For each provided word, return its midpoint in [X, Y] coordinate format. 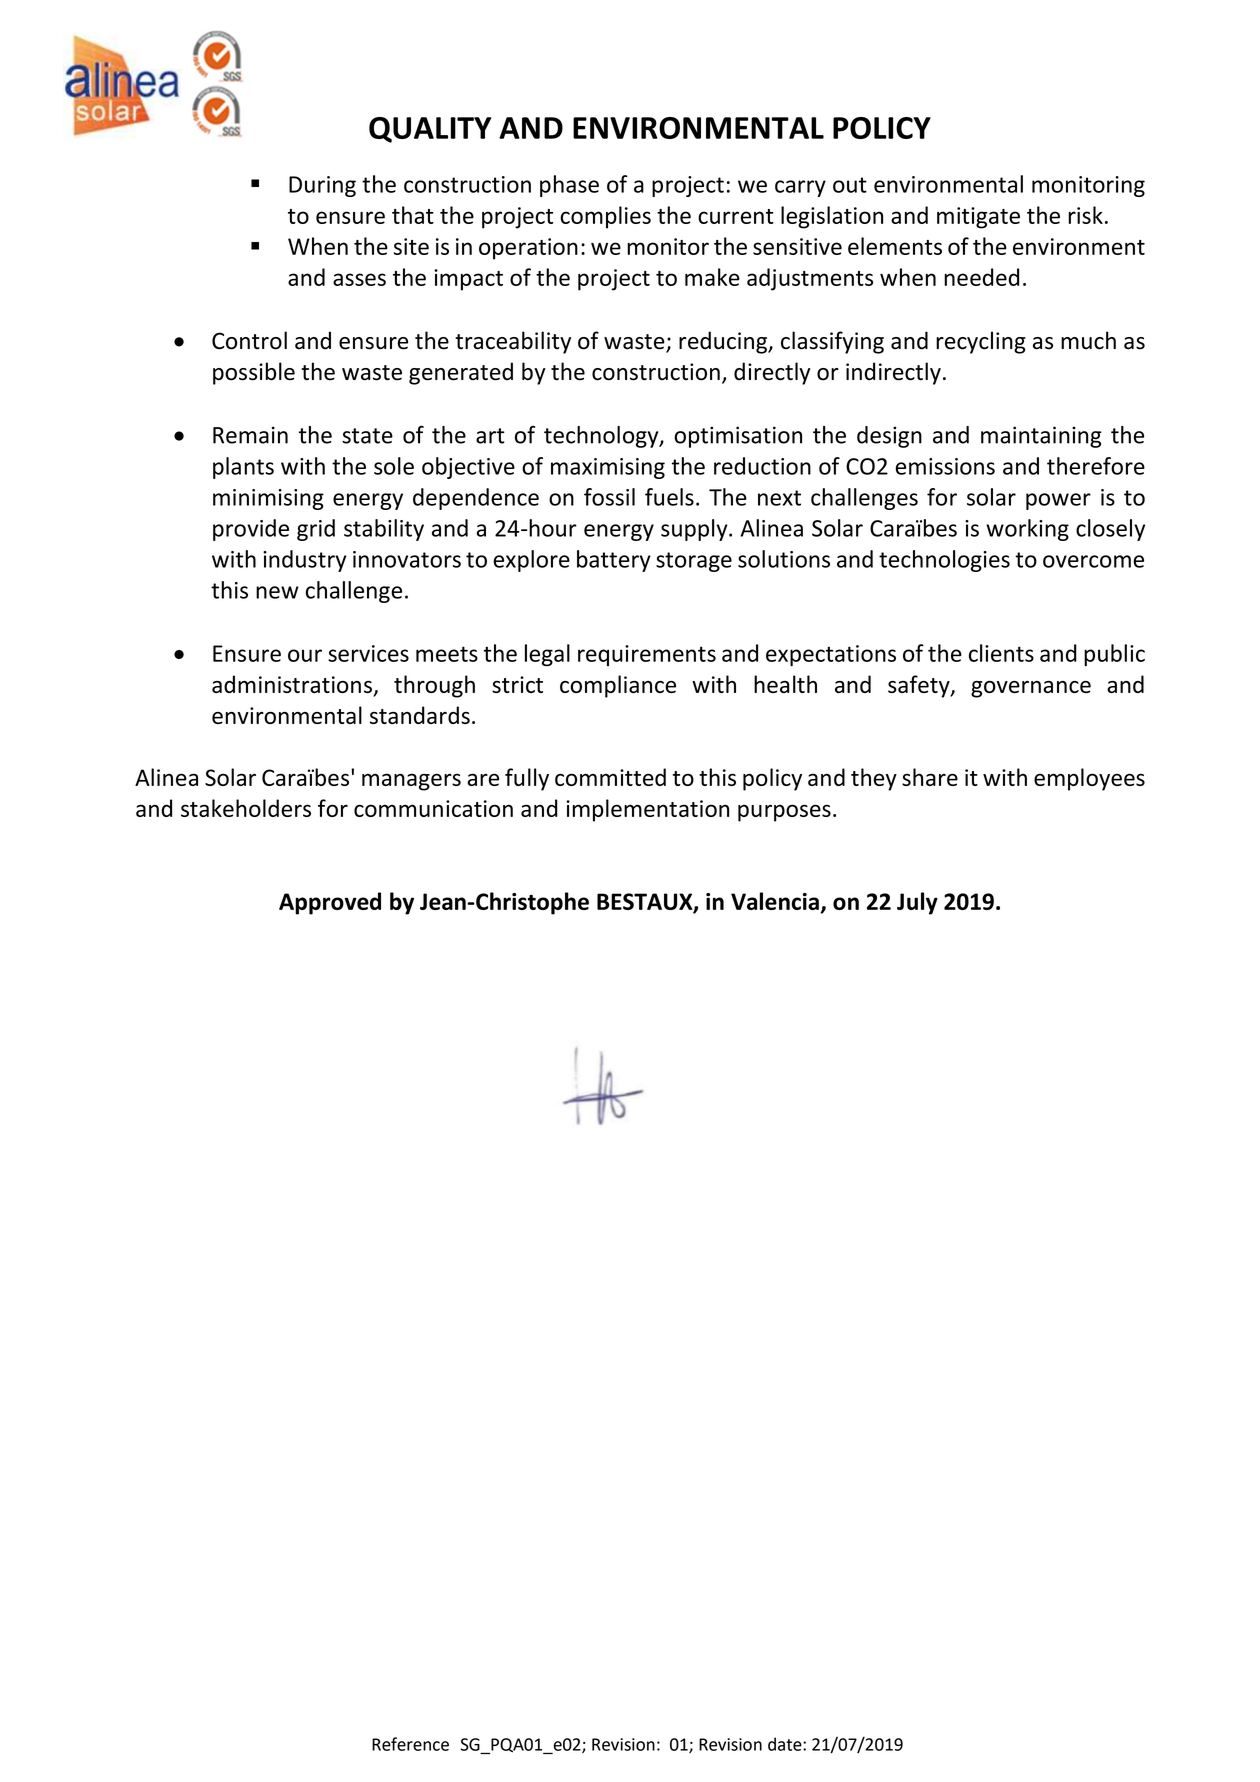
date [786, 1744]
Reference [410, 1744]
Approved [330, 903]
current [736, 216]
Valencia [775, 901]
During [322, 186]
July [917, 903]
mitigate [978, 218]
